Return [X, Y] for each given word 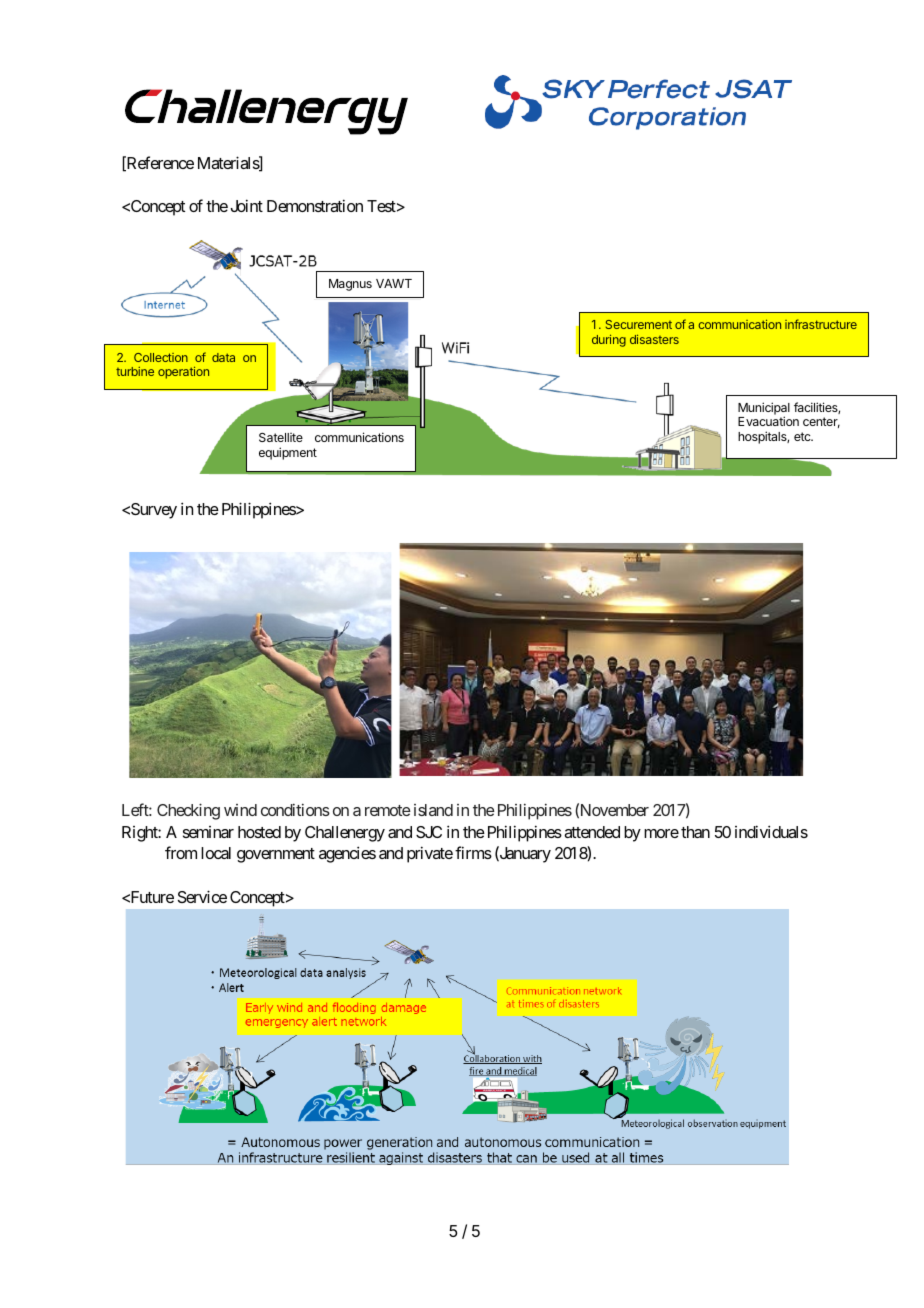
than [695, 832]
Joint [247, 205]
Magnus [350, 285]
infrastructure [821, 324]
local [216, 853]
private [430, 854]
